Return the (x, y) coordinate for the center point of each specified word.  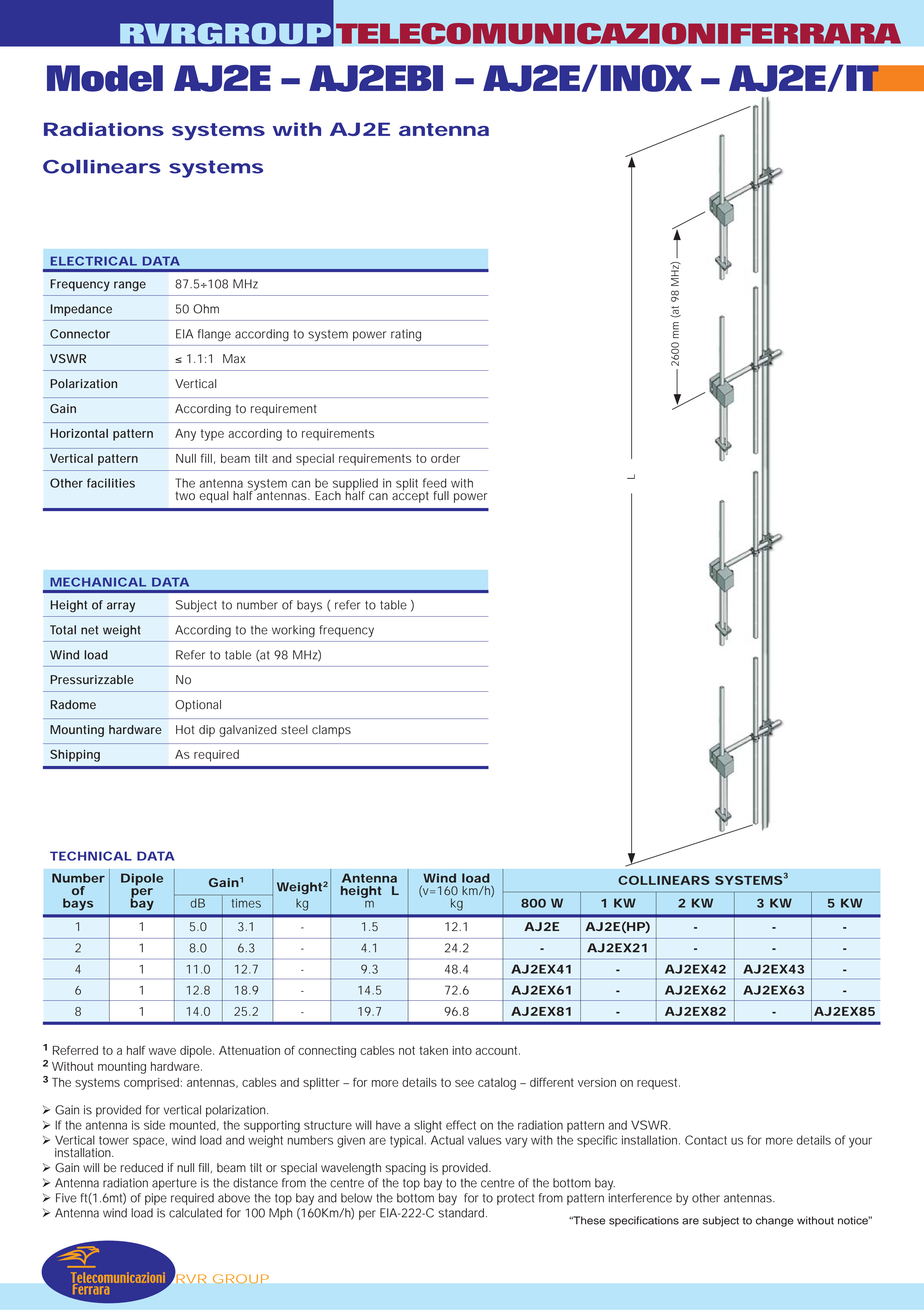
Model (105, 78)
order (445, 458)
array (121, 607)
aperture (174, 1184)
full (441, 495)
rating (406, 335)
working (293, 631)
